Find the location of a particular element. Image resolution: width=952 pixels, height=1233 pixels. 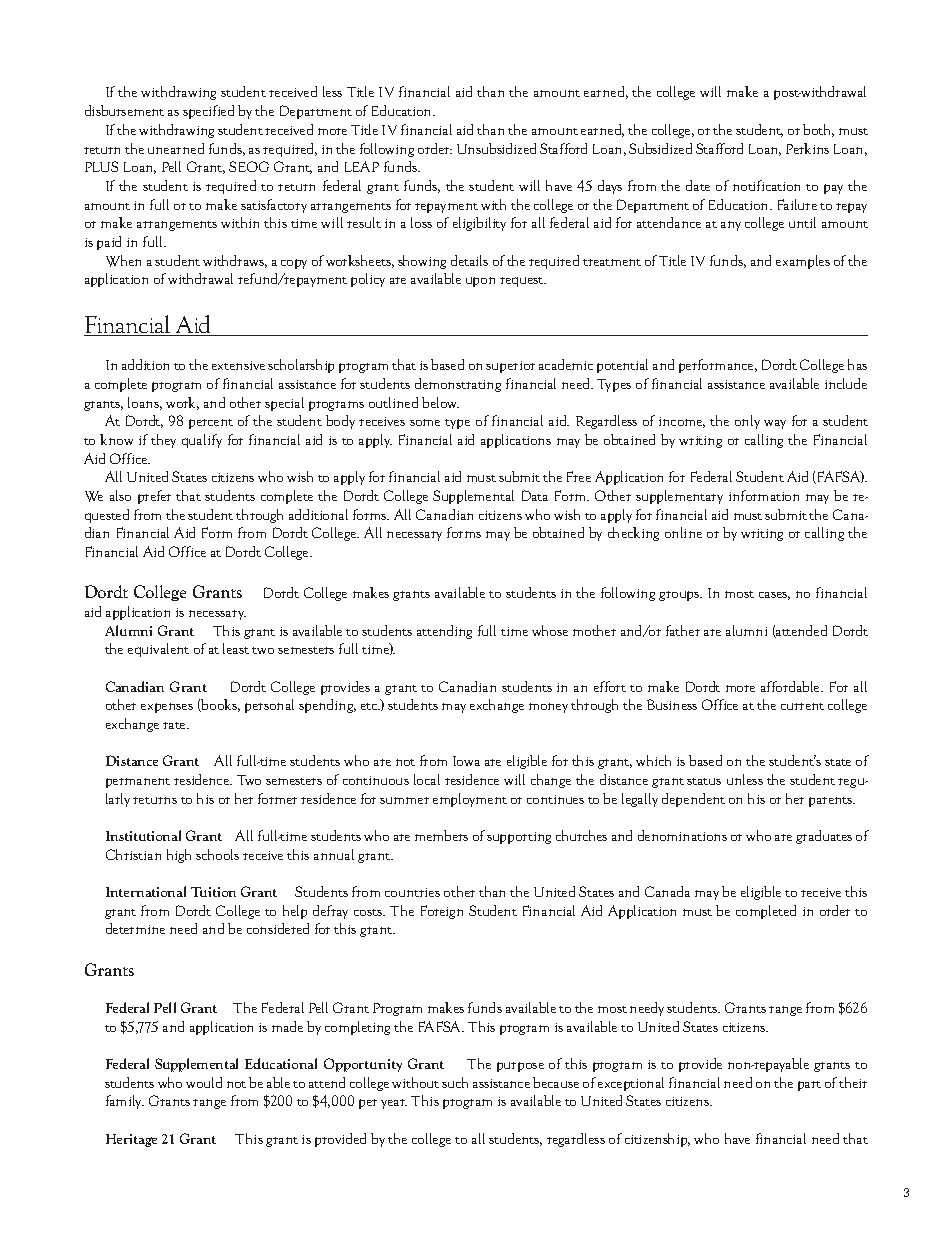

employment is located at coordinates (470, 800).
